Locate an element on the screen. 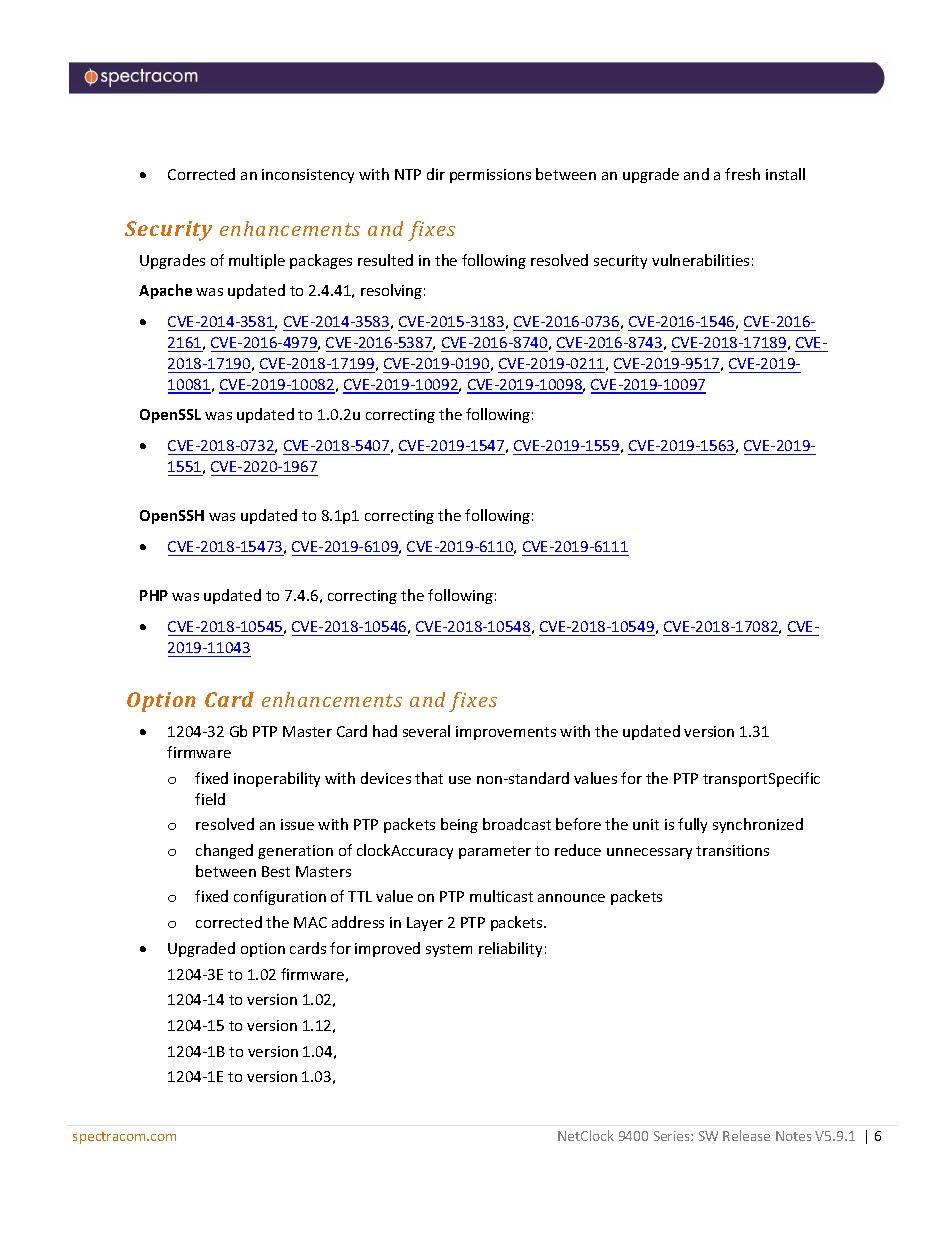  permissions is located at coordinates (490, 176).
